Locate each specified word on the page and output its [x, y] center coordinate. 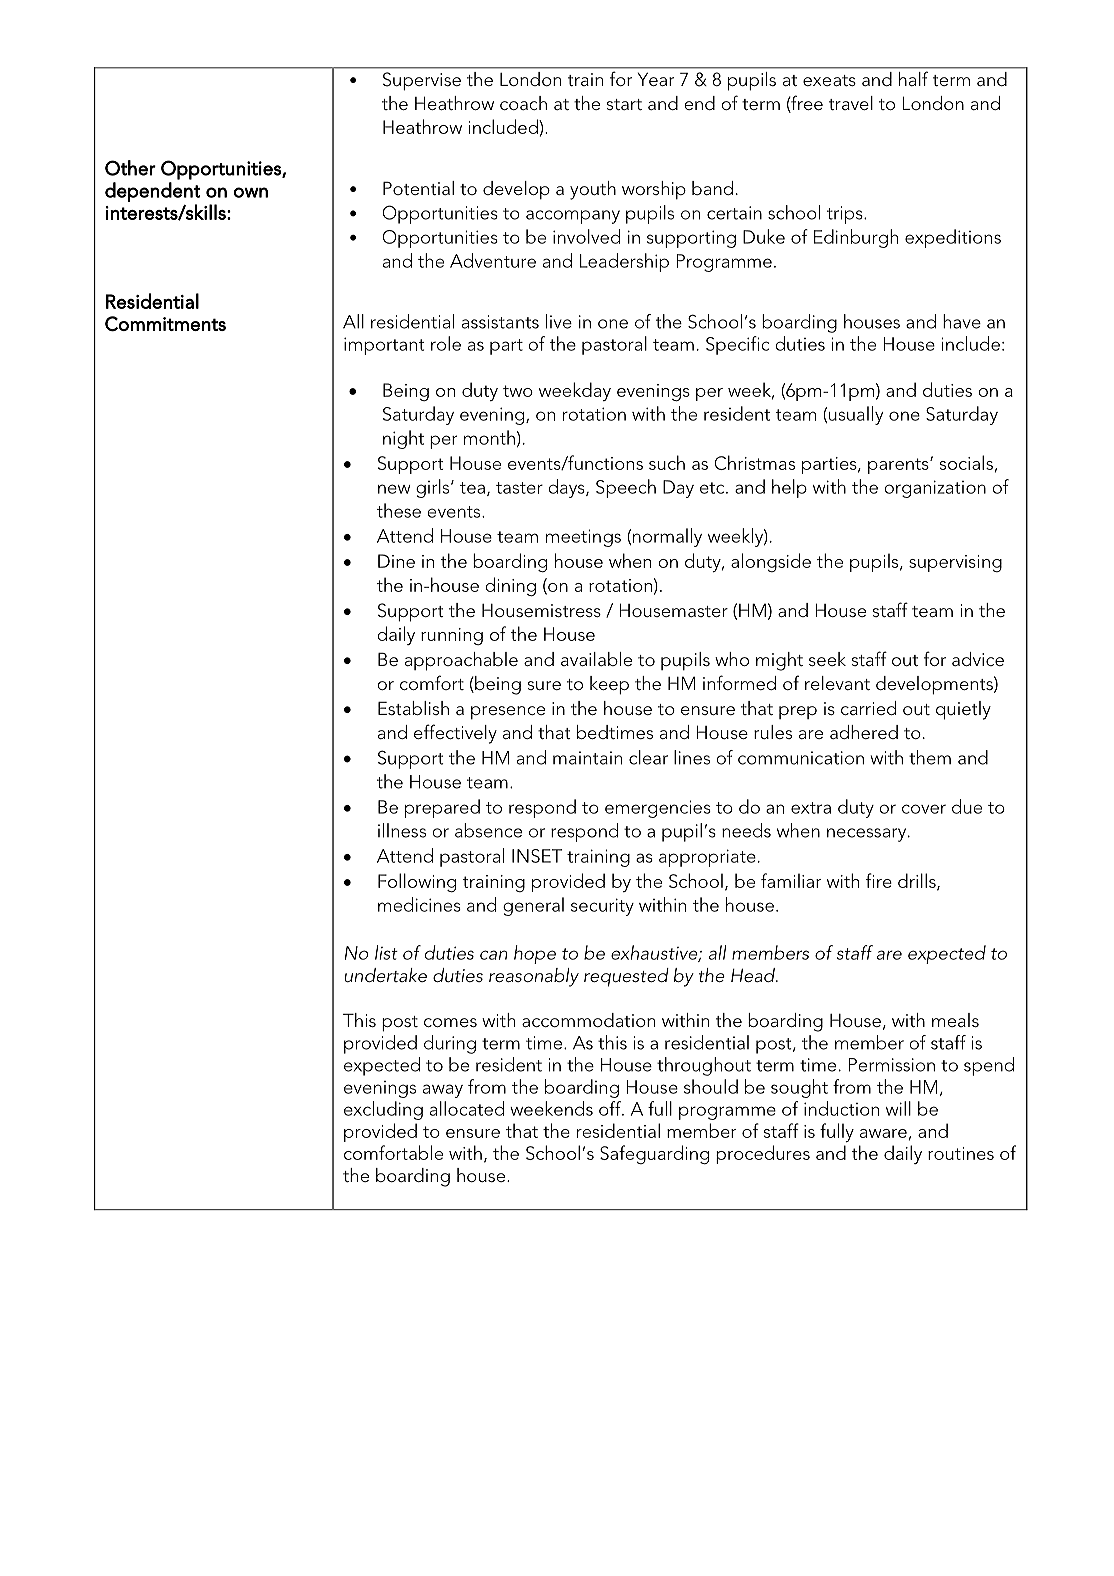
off [611, 1108]
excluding [383, 1110]
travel [851, 103]
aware [883, 1133]
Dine [396, 561]
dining [510, 586]
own [250, 192]
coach [523, 103]
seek [827, 659]
